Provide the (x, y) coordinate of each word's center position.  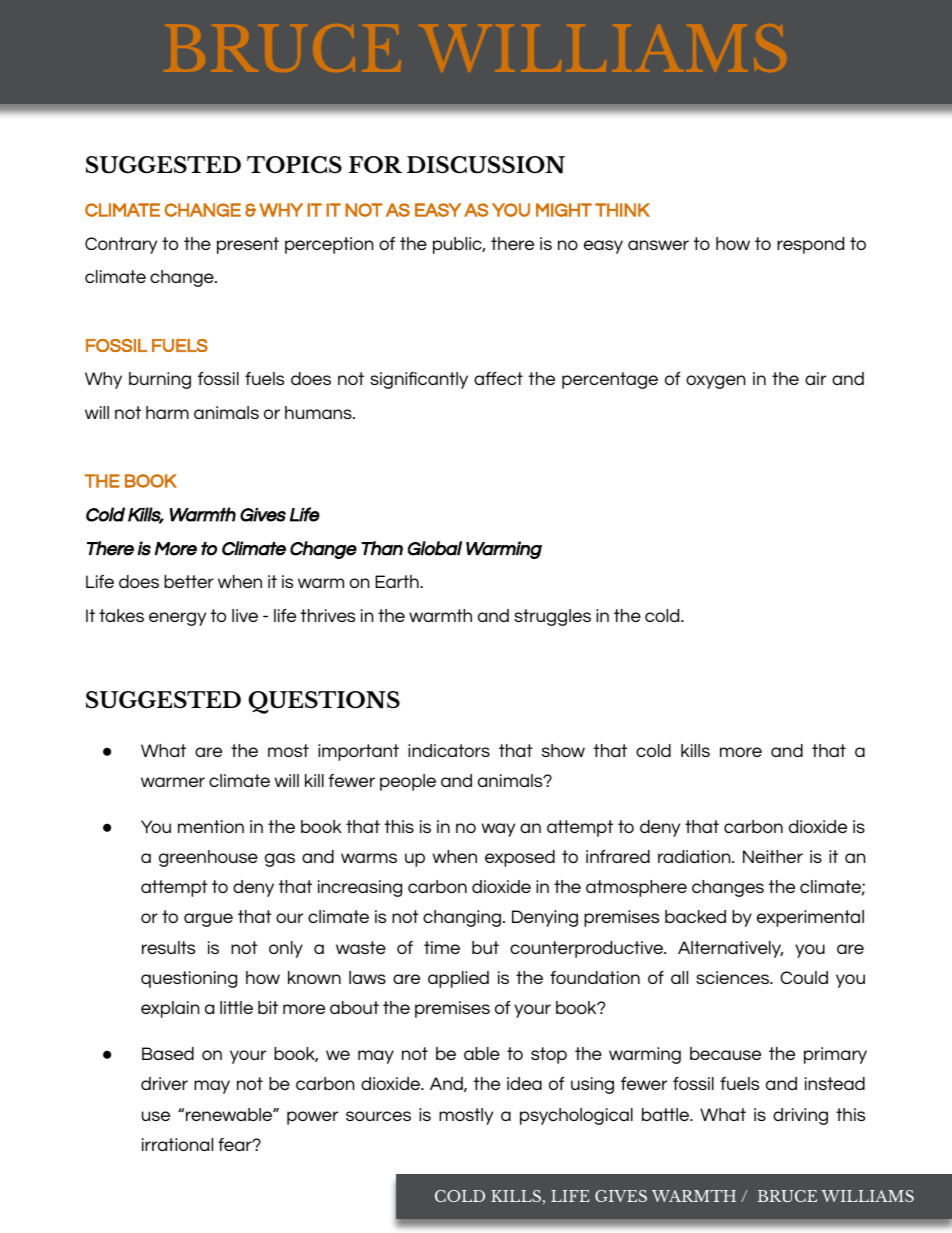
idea (524, 1083)
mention (211, 826)
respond (810, 245)
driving (800, 1116)
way (498, 830)
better (189, 581)
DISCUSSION (486, 165)
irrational (177, 1144)
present (248, 245)
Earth (398, 581)
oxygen (715, 382)
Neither (773, 856)
